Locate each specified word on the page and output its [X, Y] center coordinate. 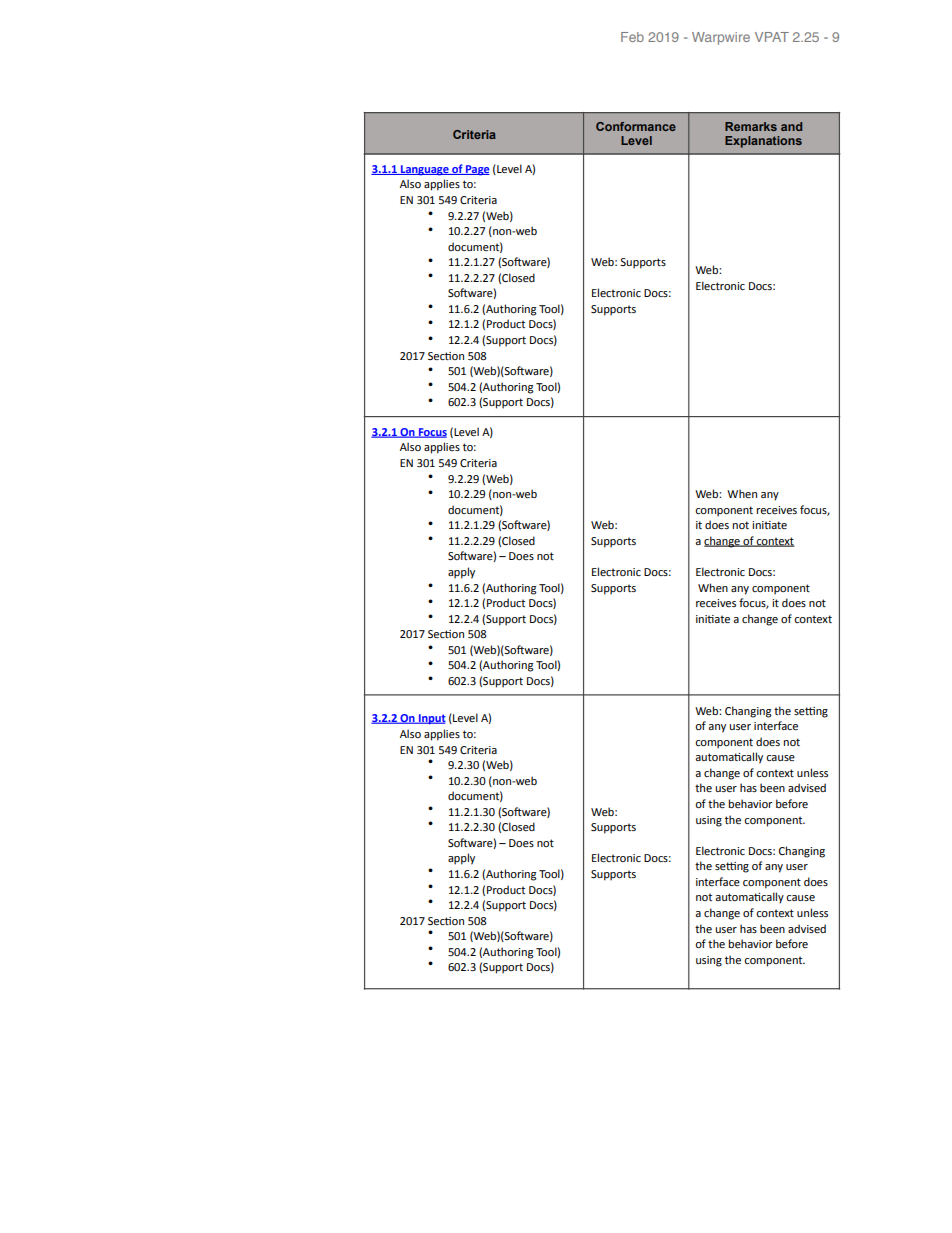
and [791, 126]
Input [431, 719]
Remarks [751, 126]
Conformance [636, 126]
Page [477, 170]
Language [425, 170]
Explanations [763, 142]
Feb [632, 37]
